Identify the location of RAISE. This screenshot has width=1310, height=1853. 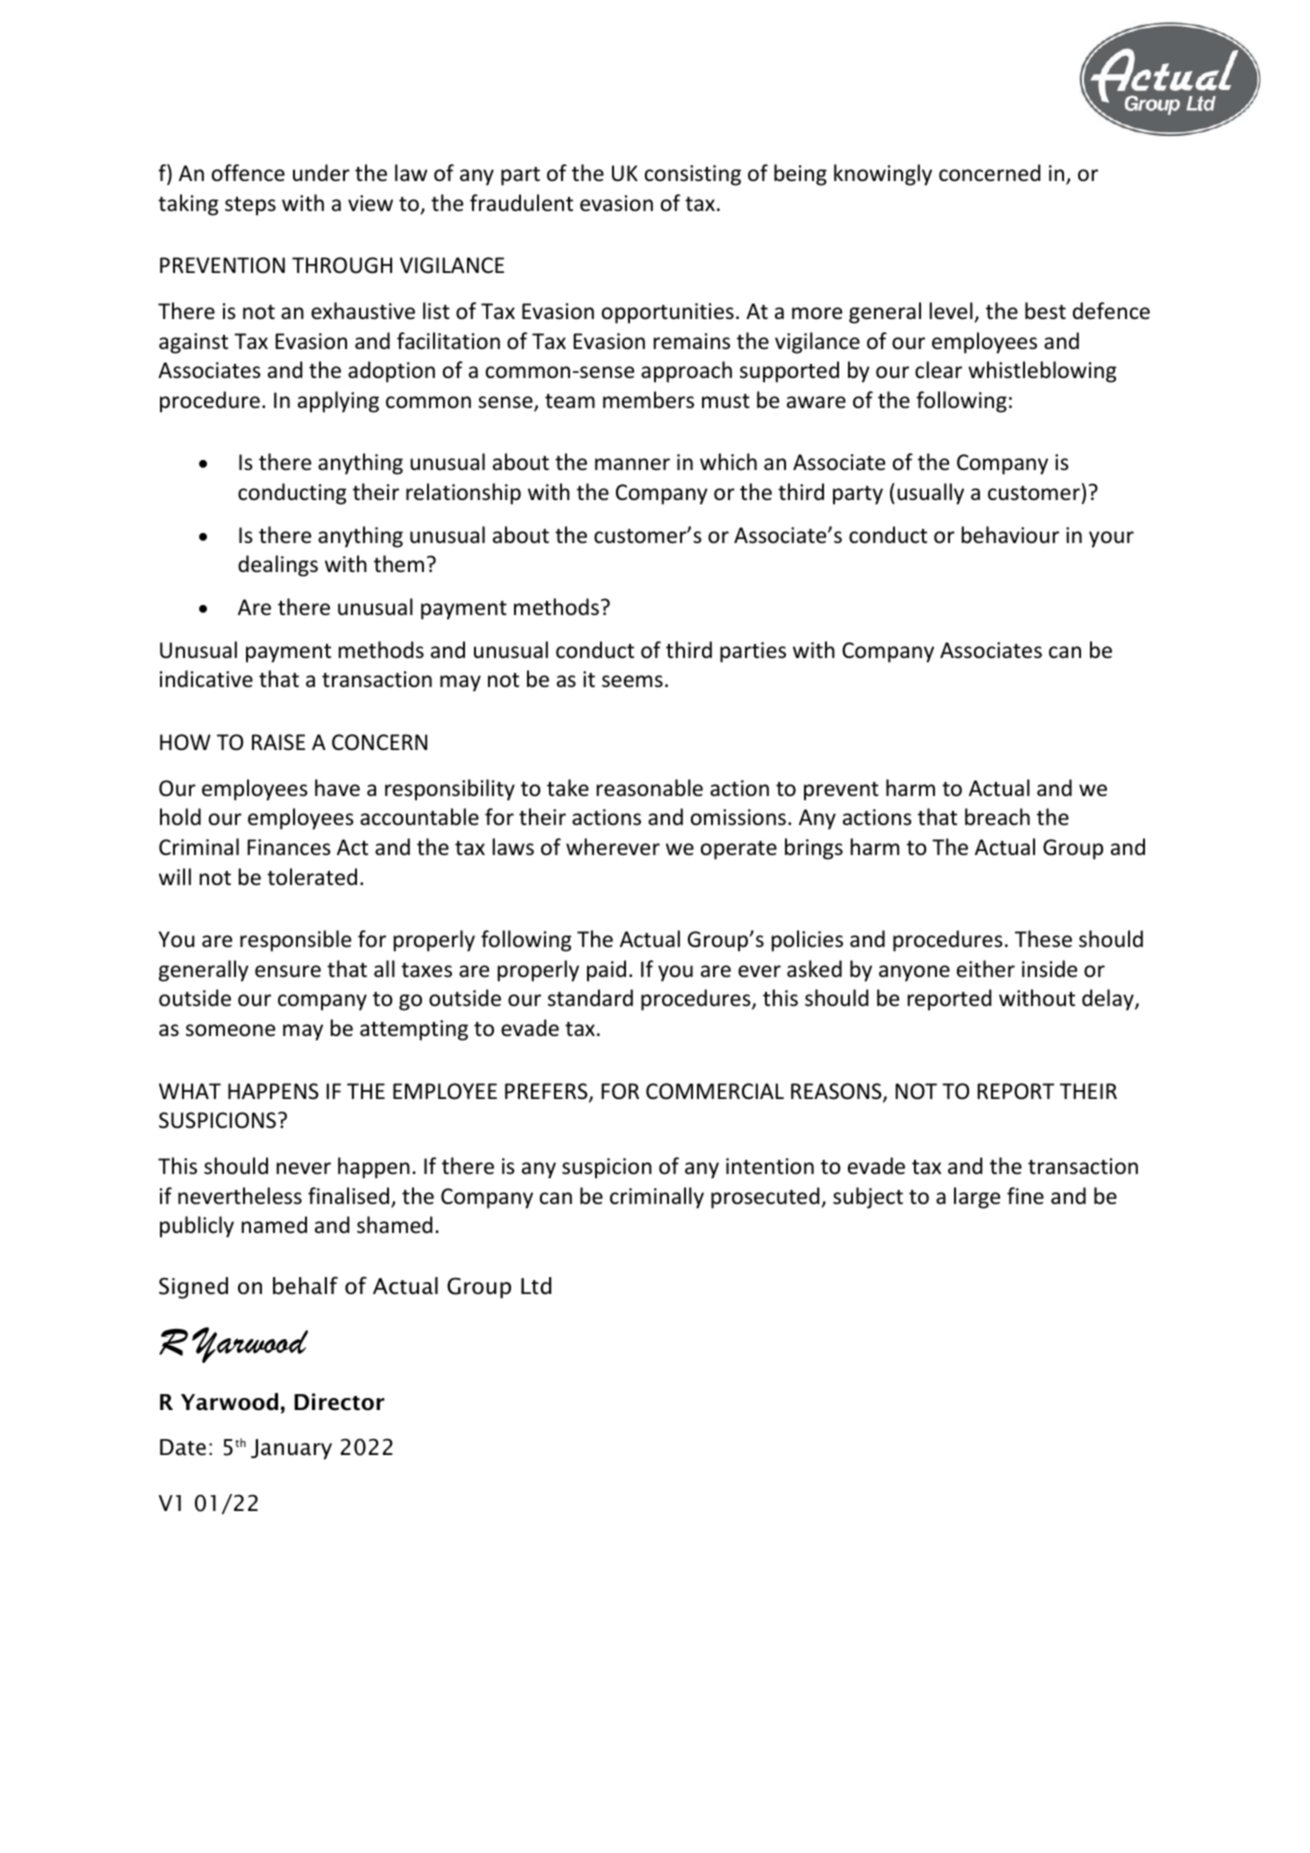
(278, 742).
